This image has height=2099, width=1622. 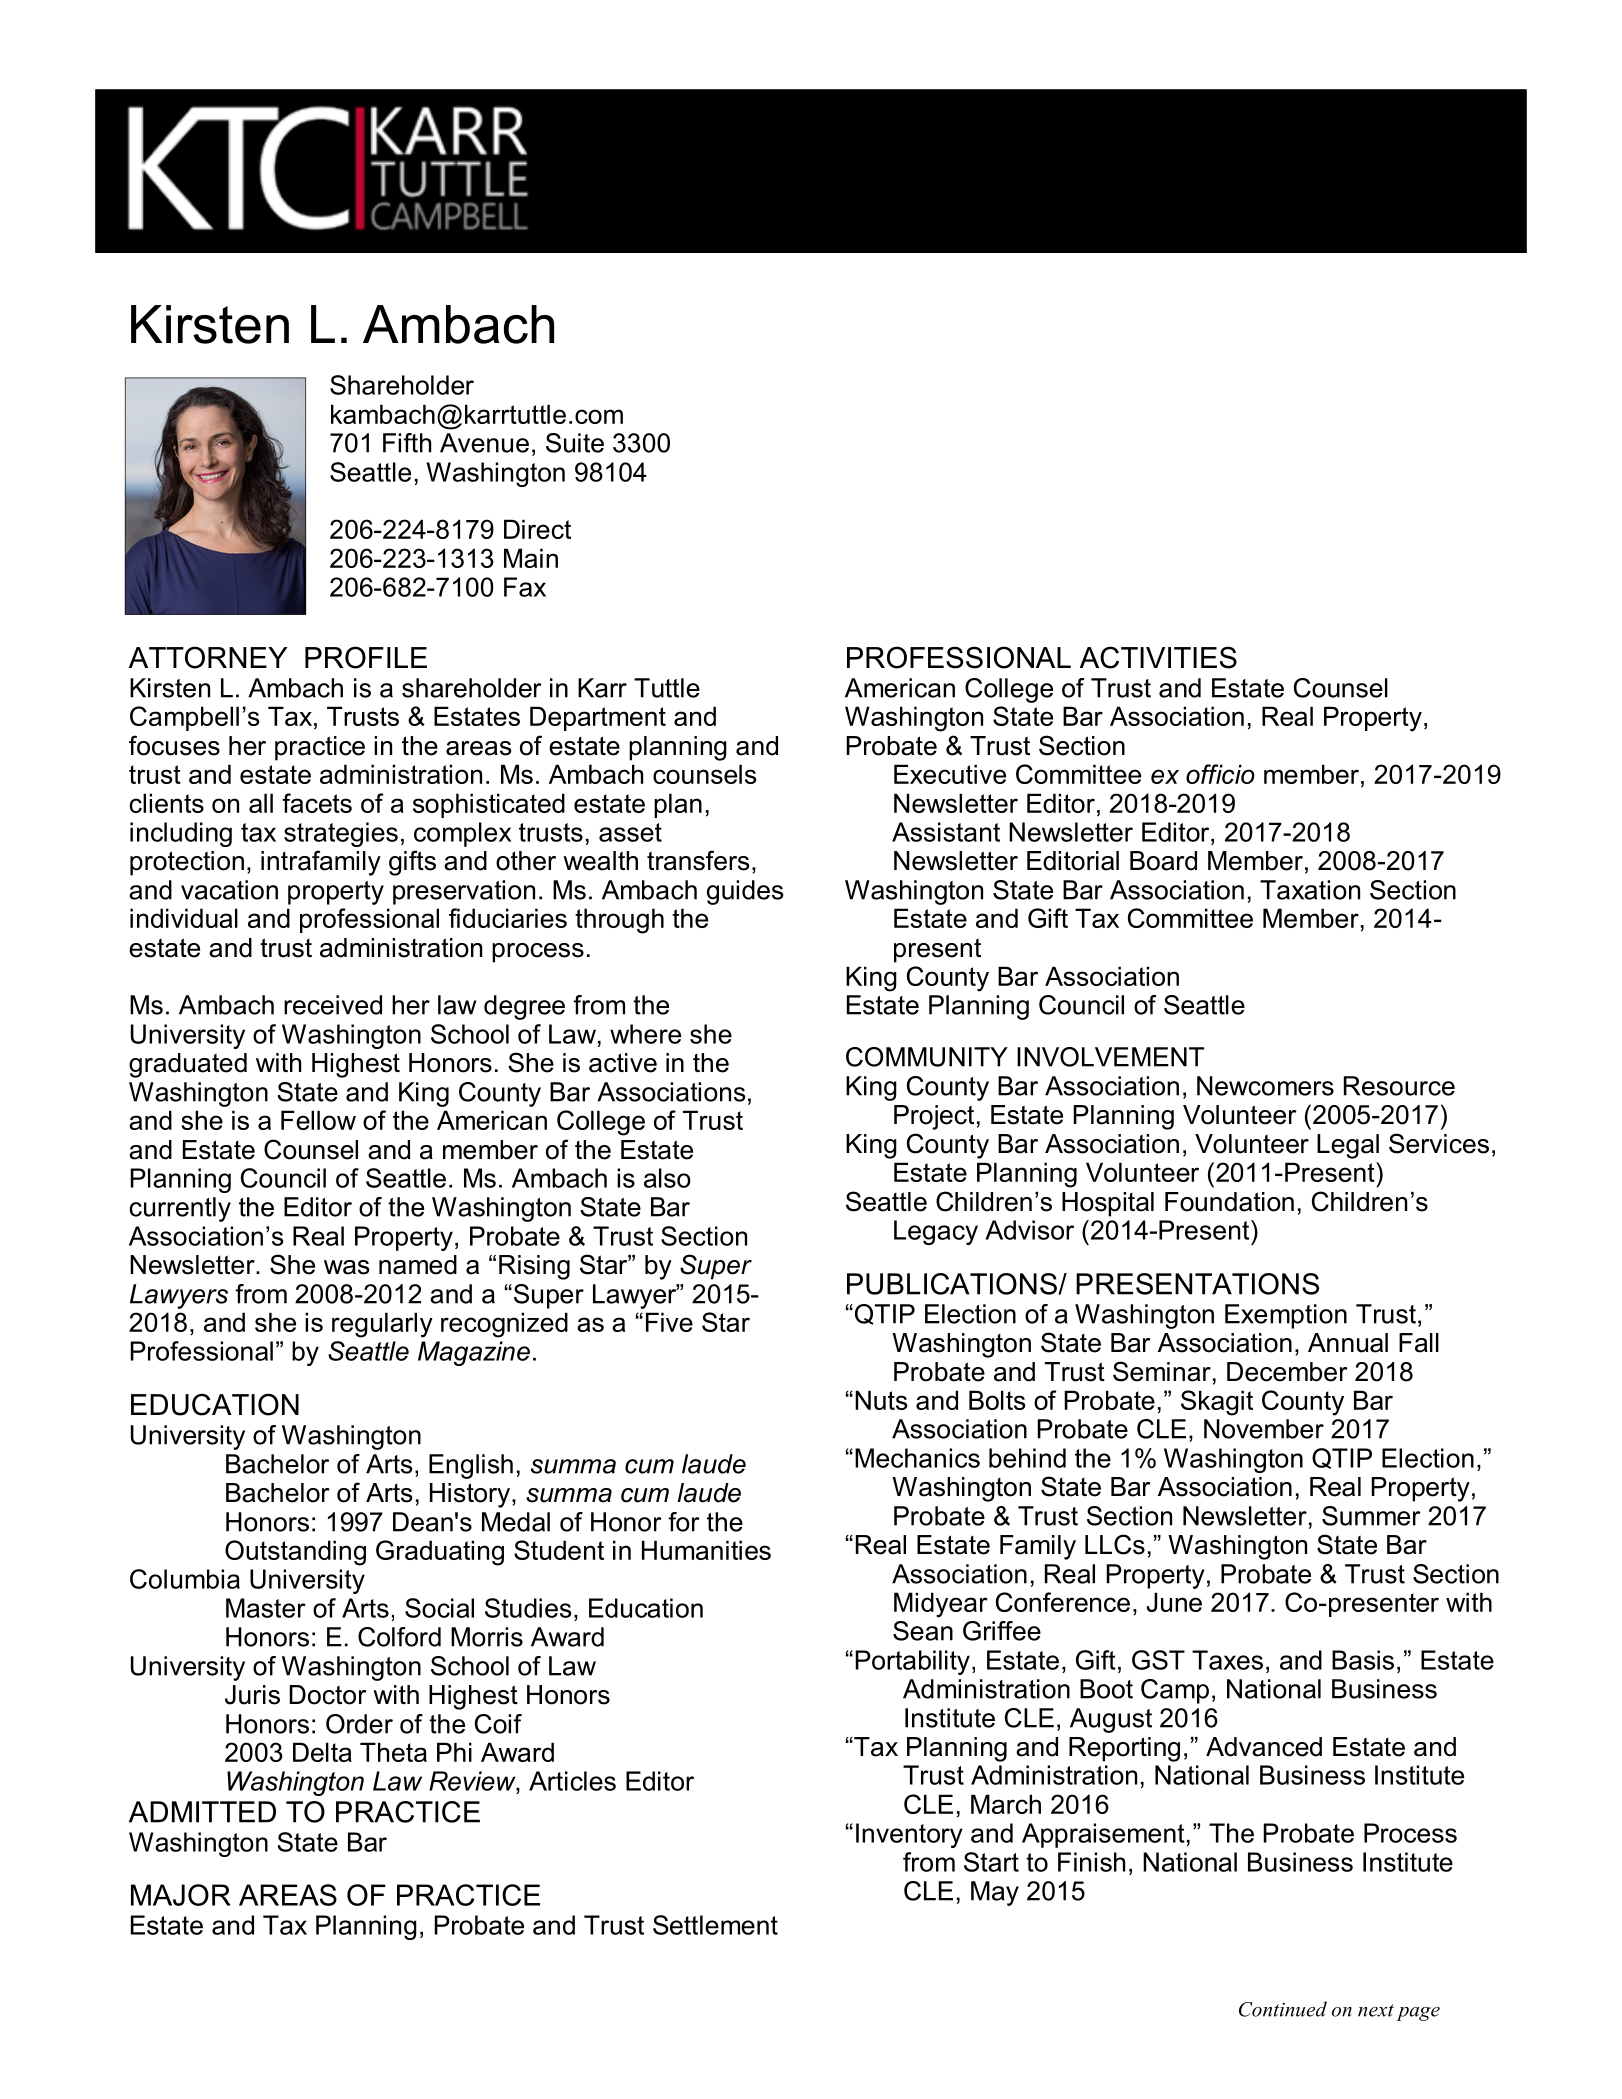 What do you see at coordinates (1283, 2009) in the image?
I see `Continued` at bounding box center [1283, 2009].
